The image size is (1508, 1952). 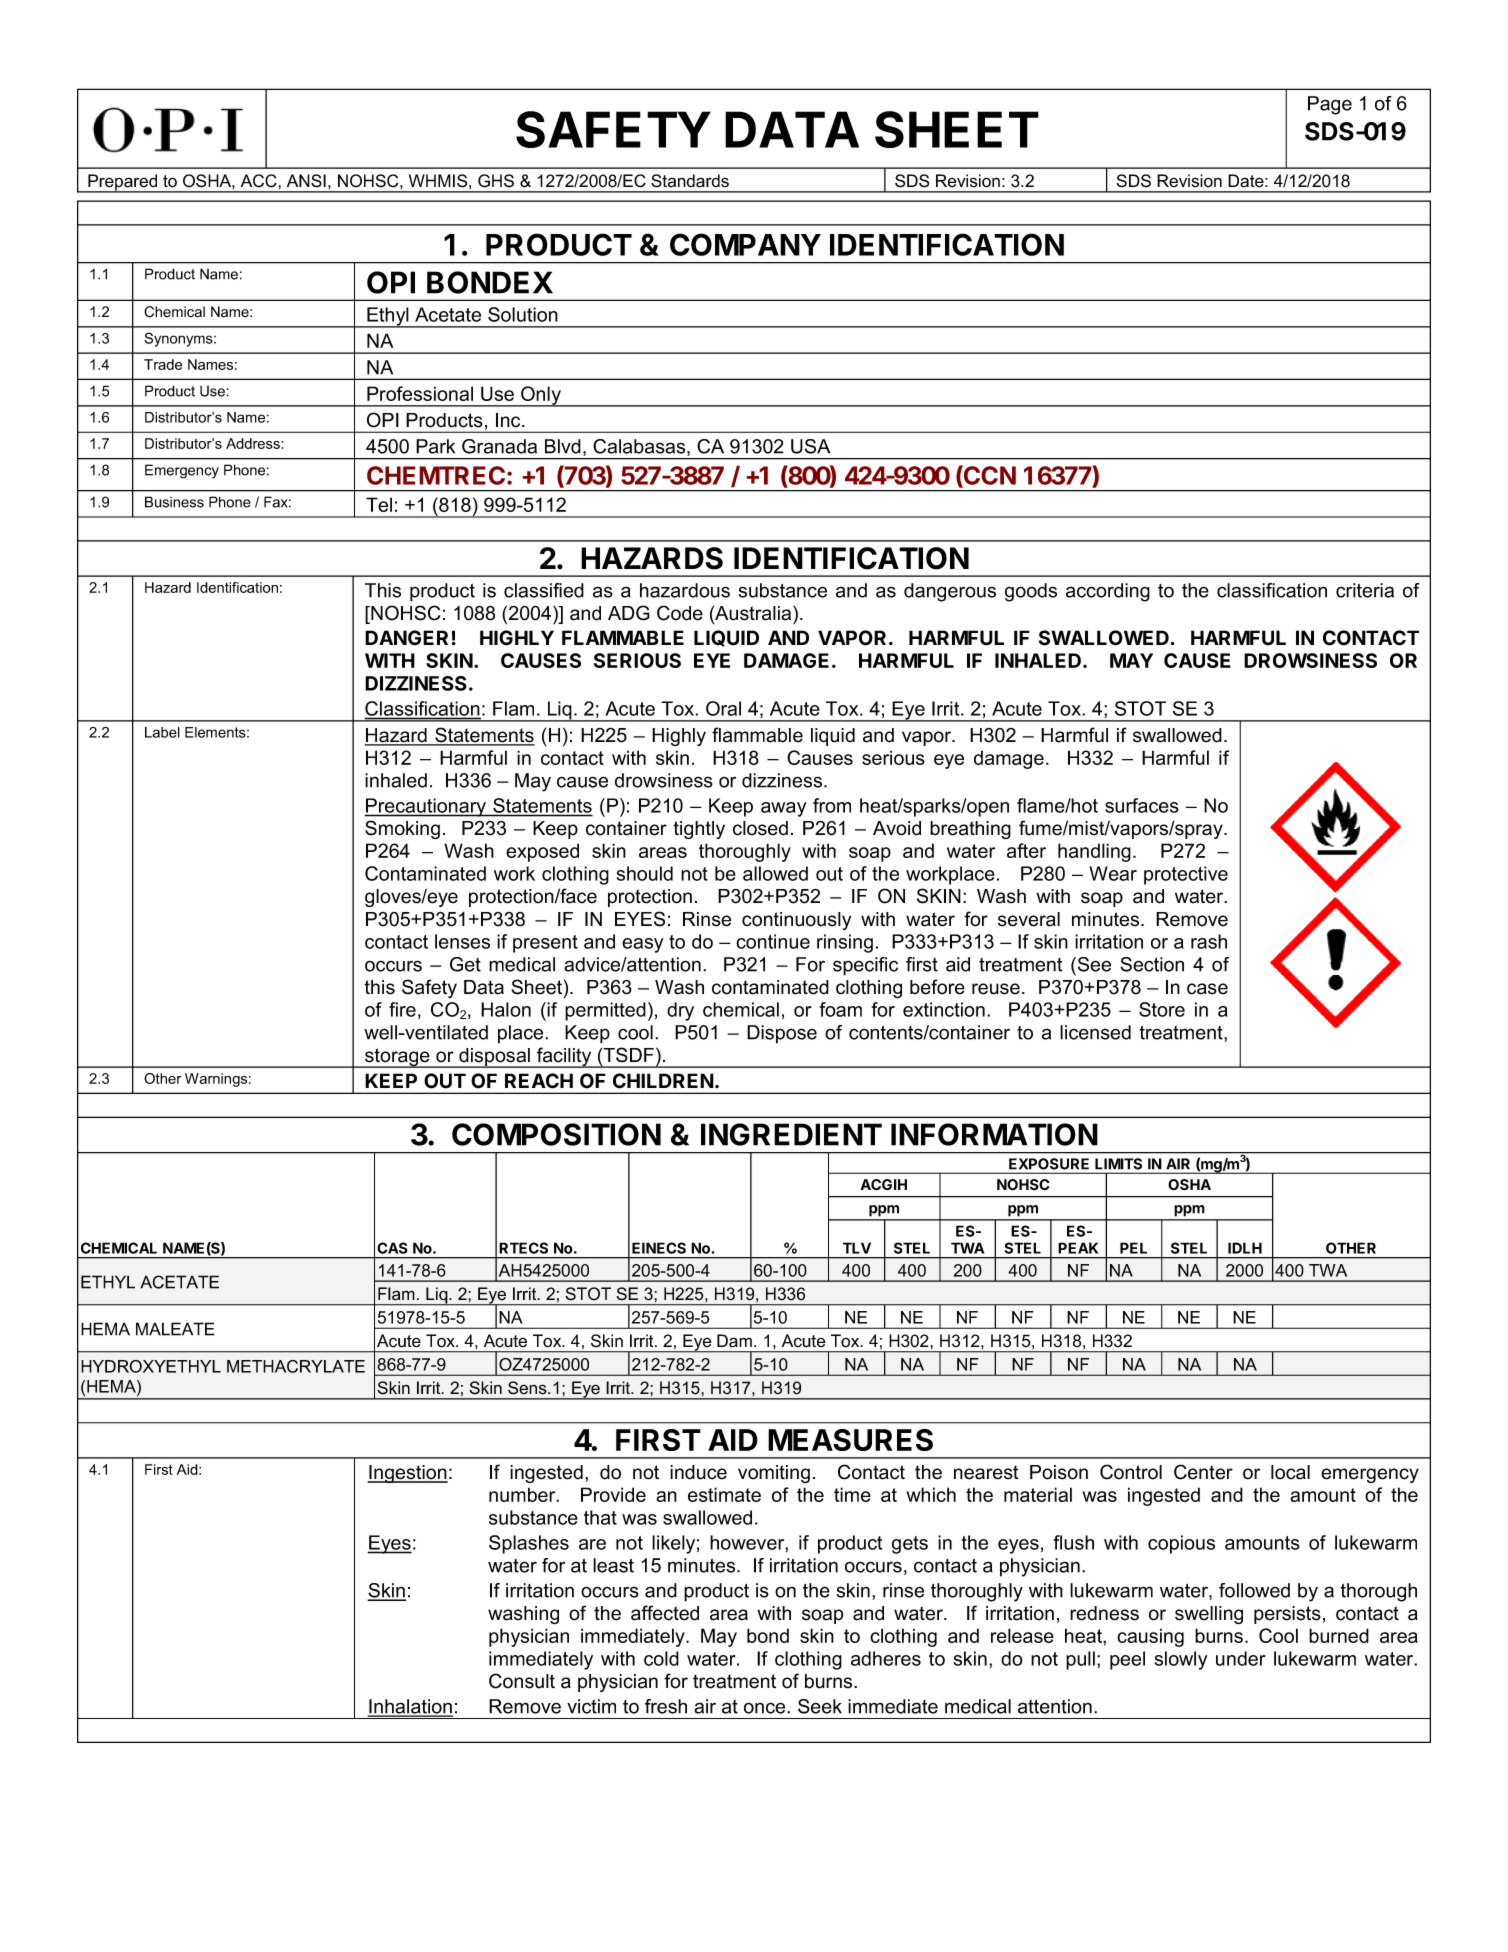 What do you see at coordinates (462, 941) in the screenshot?
I see `lenses` at bounding box center [462, 941].
